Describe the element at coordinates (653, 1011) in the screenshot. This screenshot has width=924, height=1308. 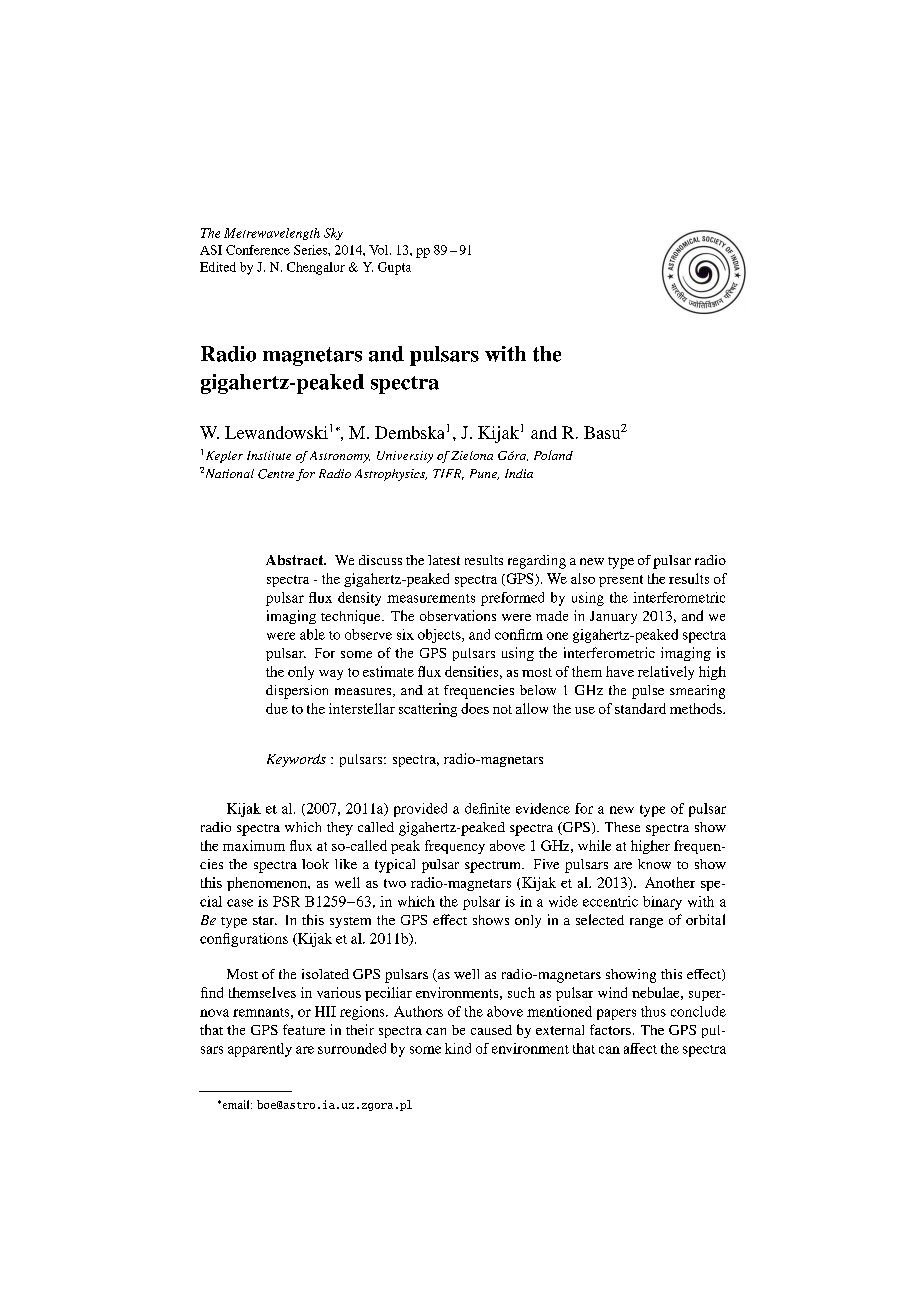
I see `thus` at that location.
